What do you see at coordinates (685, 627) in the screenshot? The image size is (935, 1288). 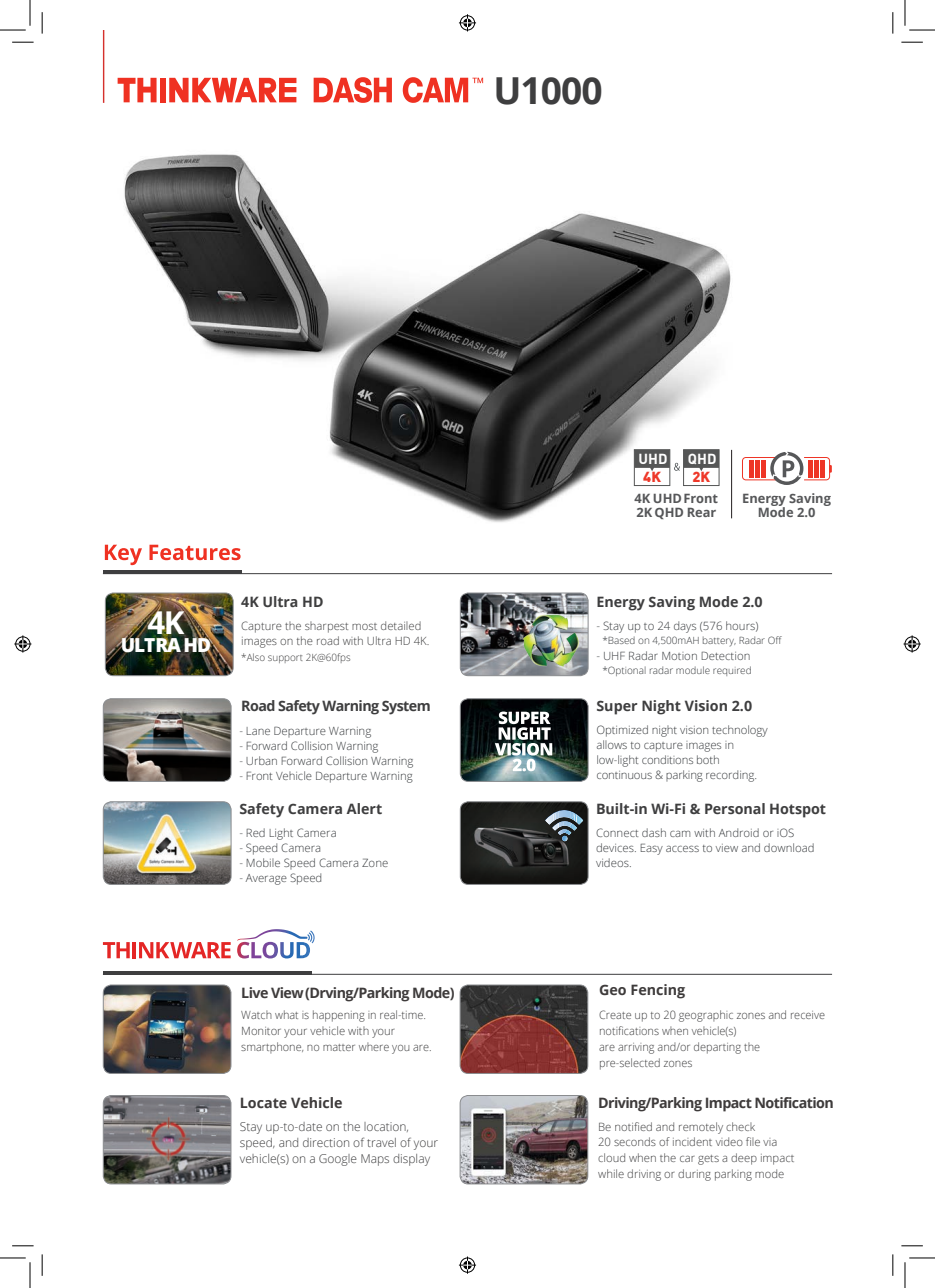 I see `days` at bounding box center [685, 627].
